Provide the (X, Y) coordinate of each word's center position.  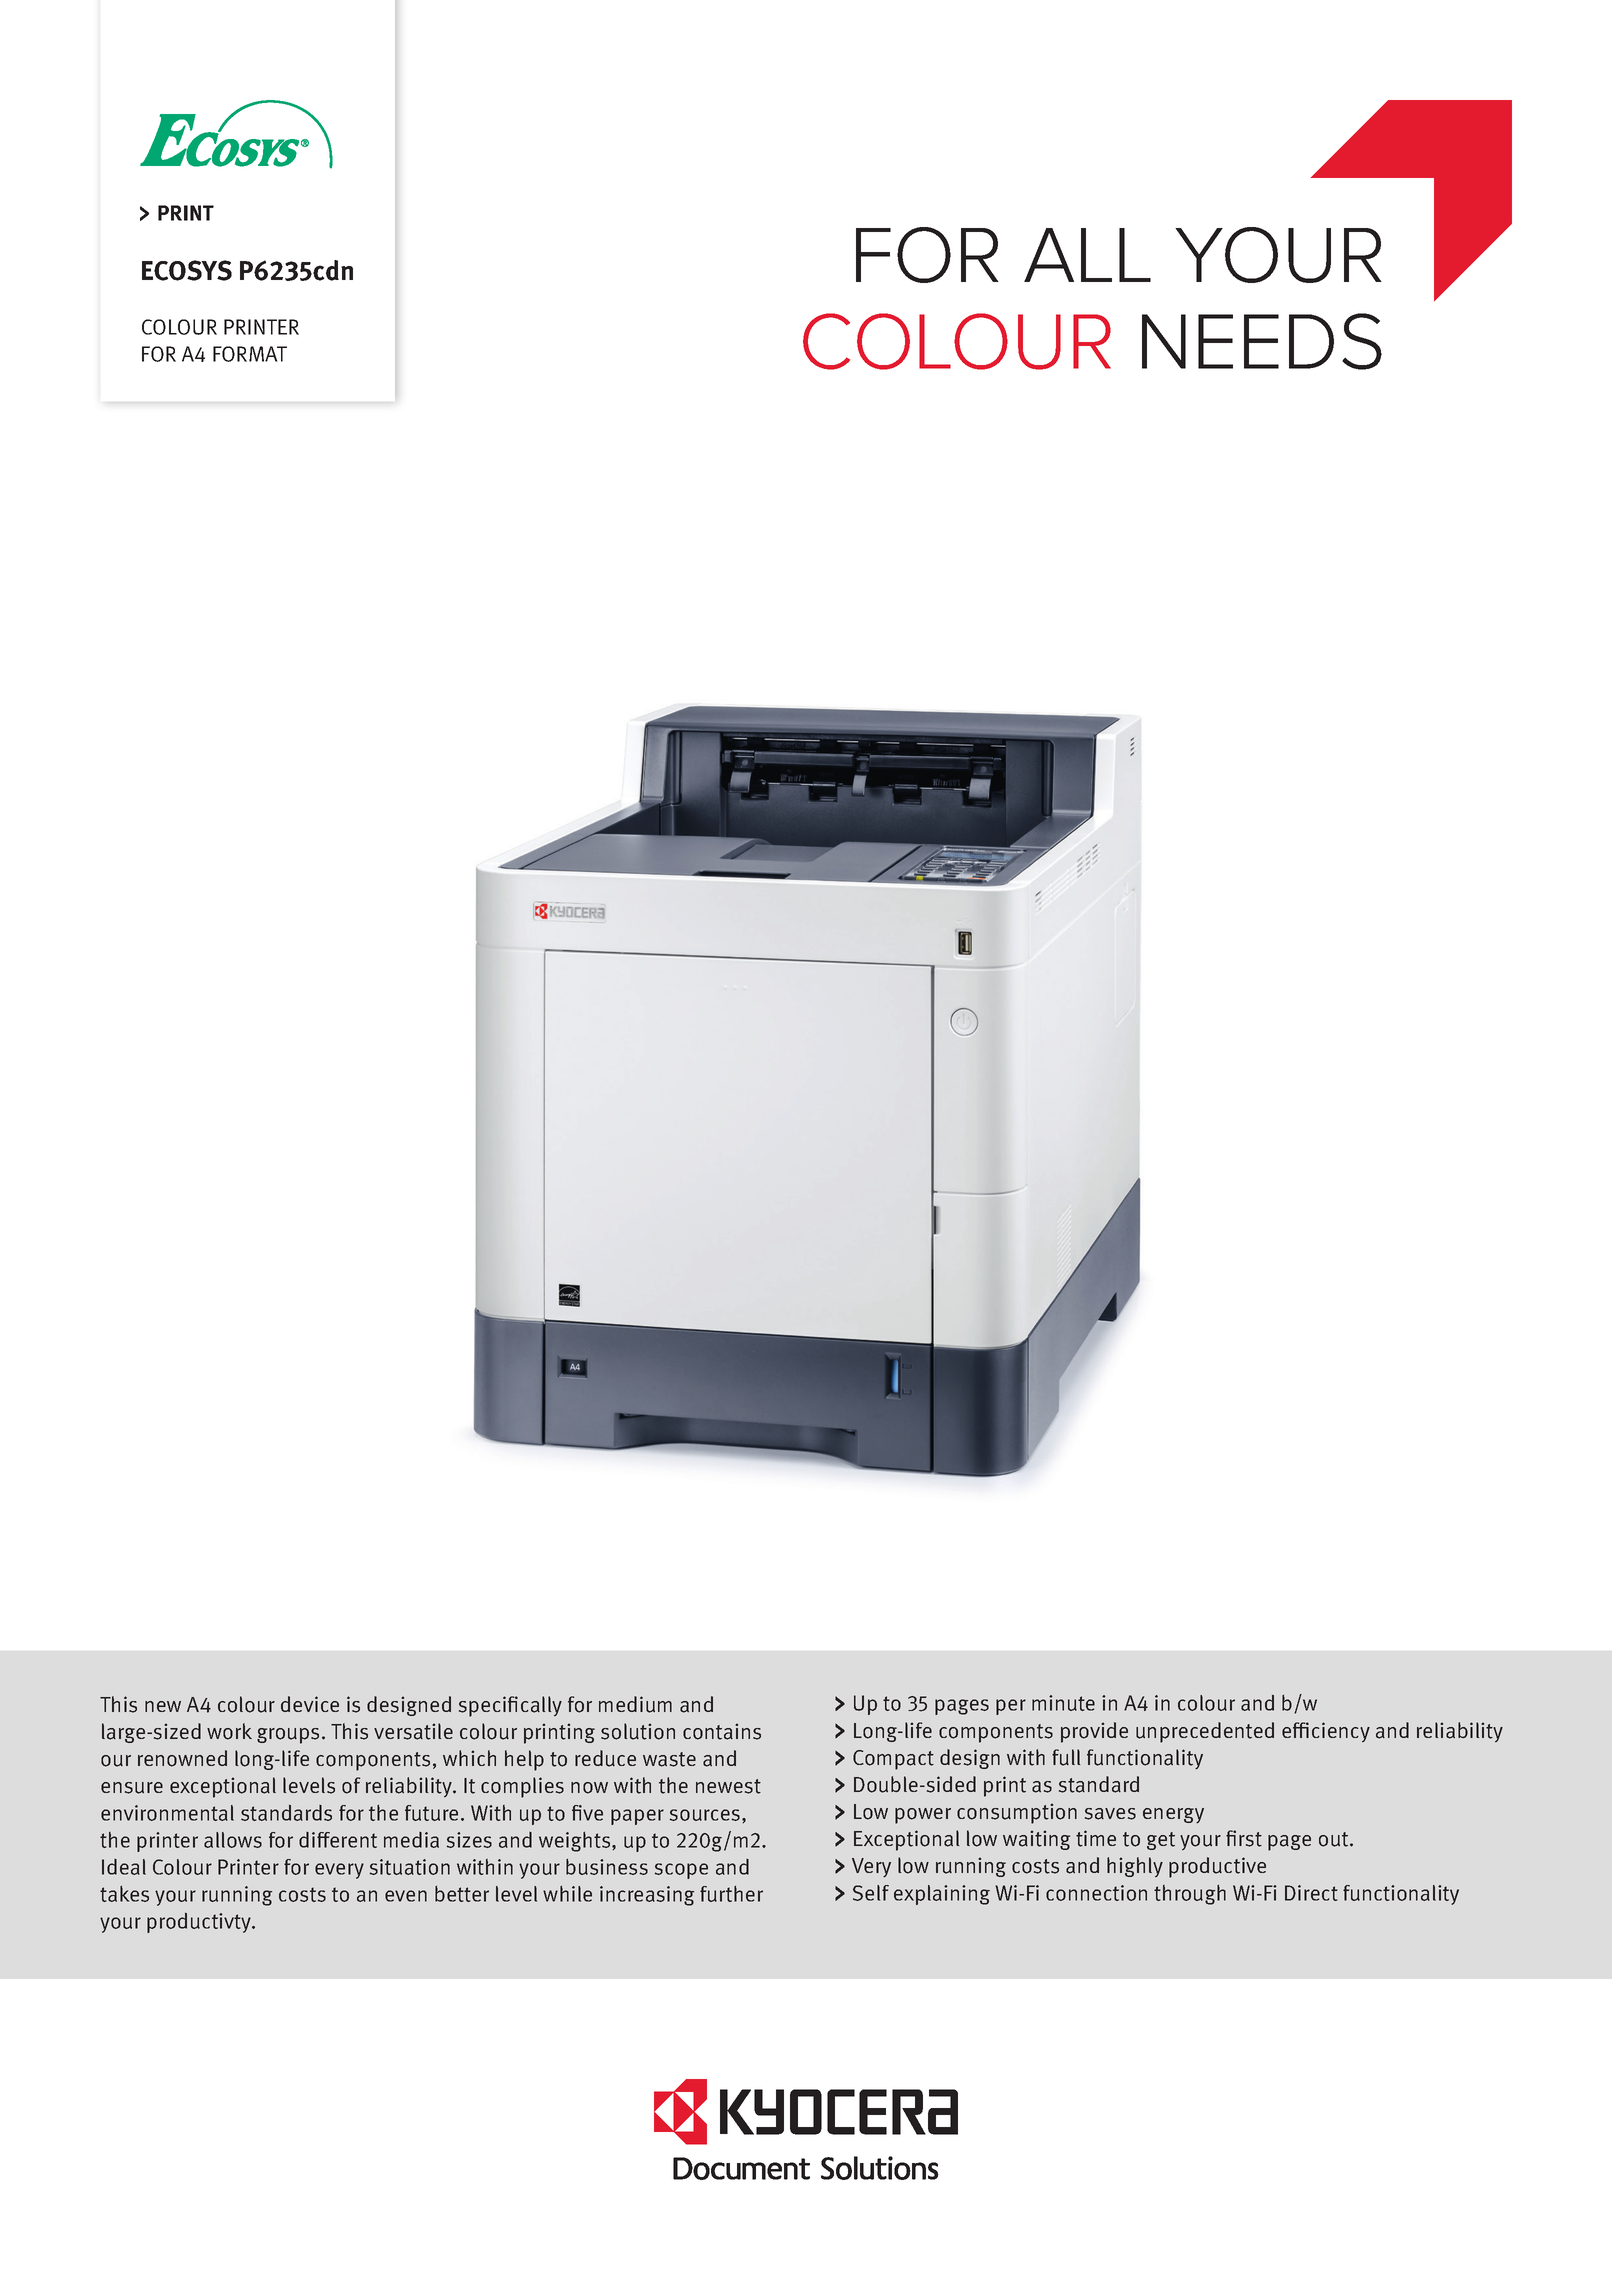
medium (635, 1704)
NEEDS (1262, 341)
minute (1063, 1703)
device (310, 1704)
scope (681, 1871)
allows (233, 1840)
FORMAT (250, 354)
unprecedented (1205, 1732)
